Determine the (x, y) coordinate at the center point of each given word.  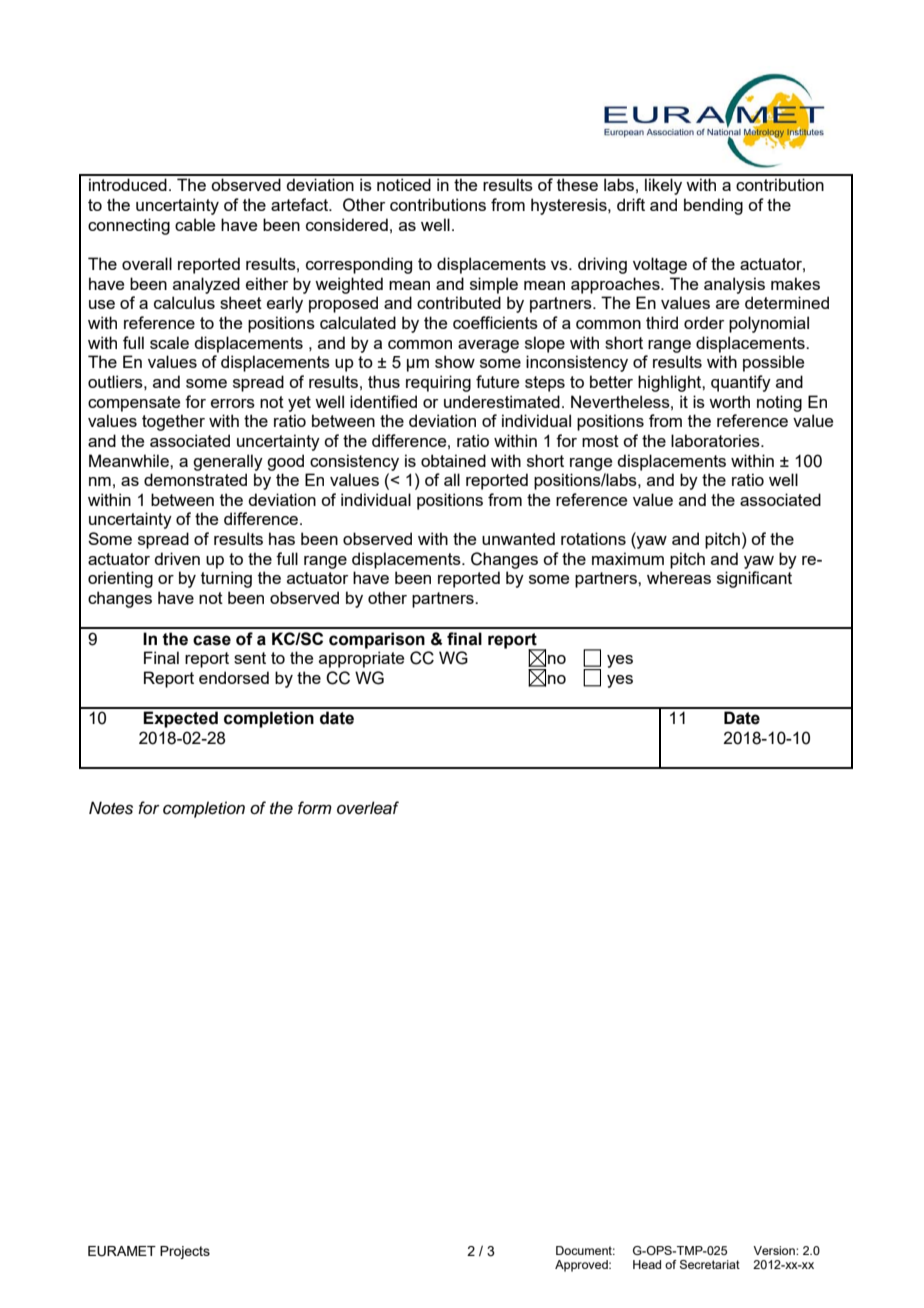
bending (713, 206)
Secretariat (710, 1264)
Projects (185, 1252)
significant (754, 579)
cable (195, 224)
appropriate (361, 659)
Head (647, 1264)
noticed (404, 184)
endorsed (234, 677)
